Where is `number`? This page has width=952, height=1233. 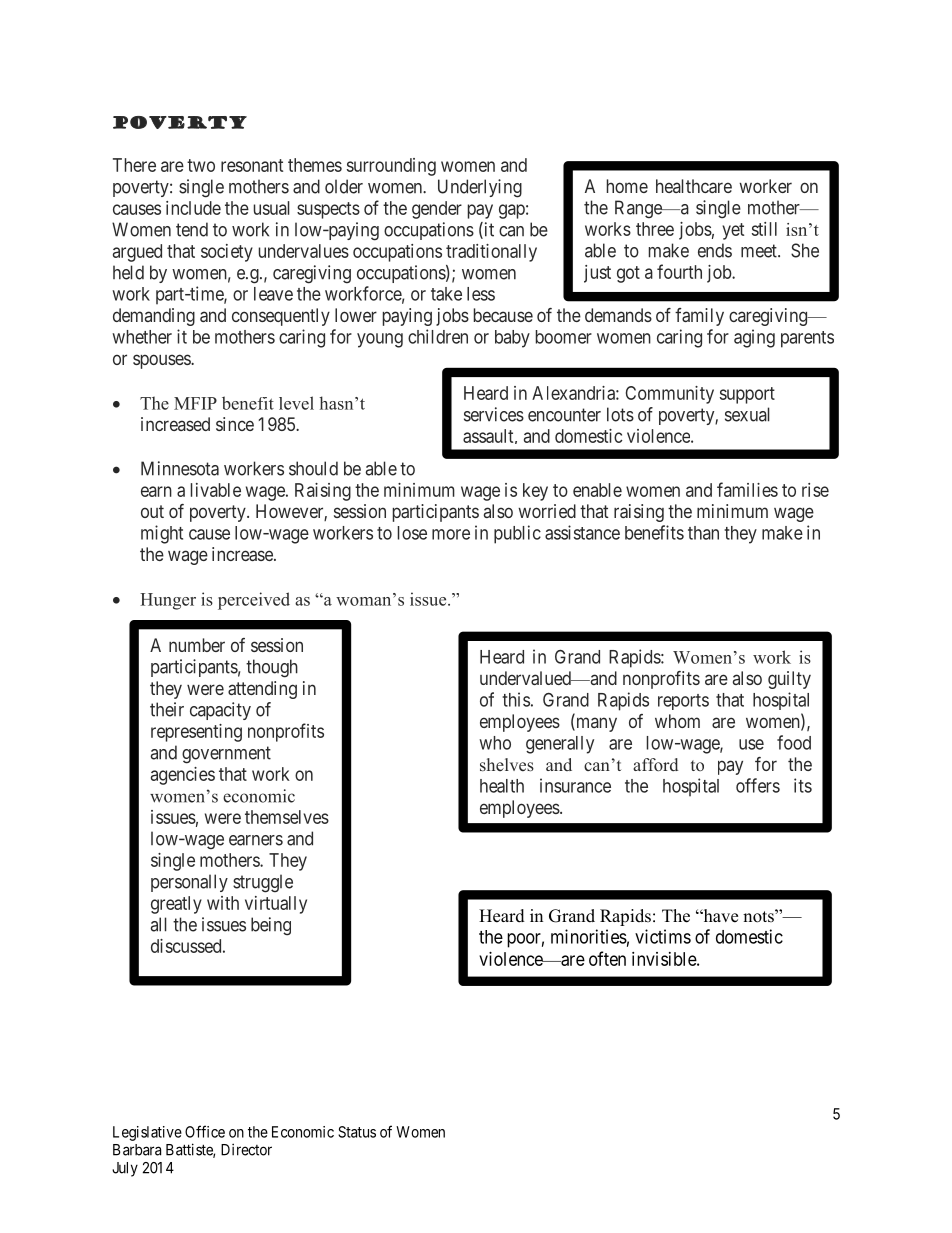 number is located at coordinates (197, 645).
